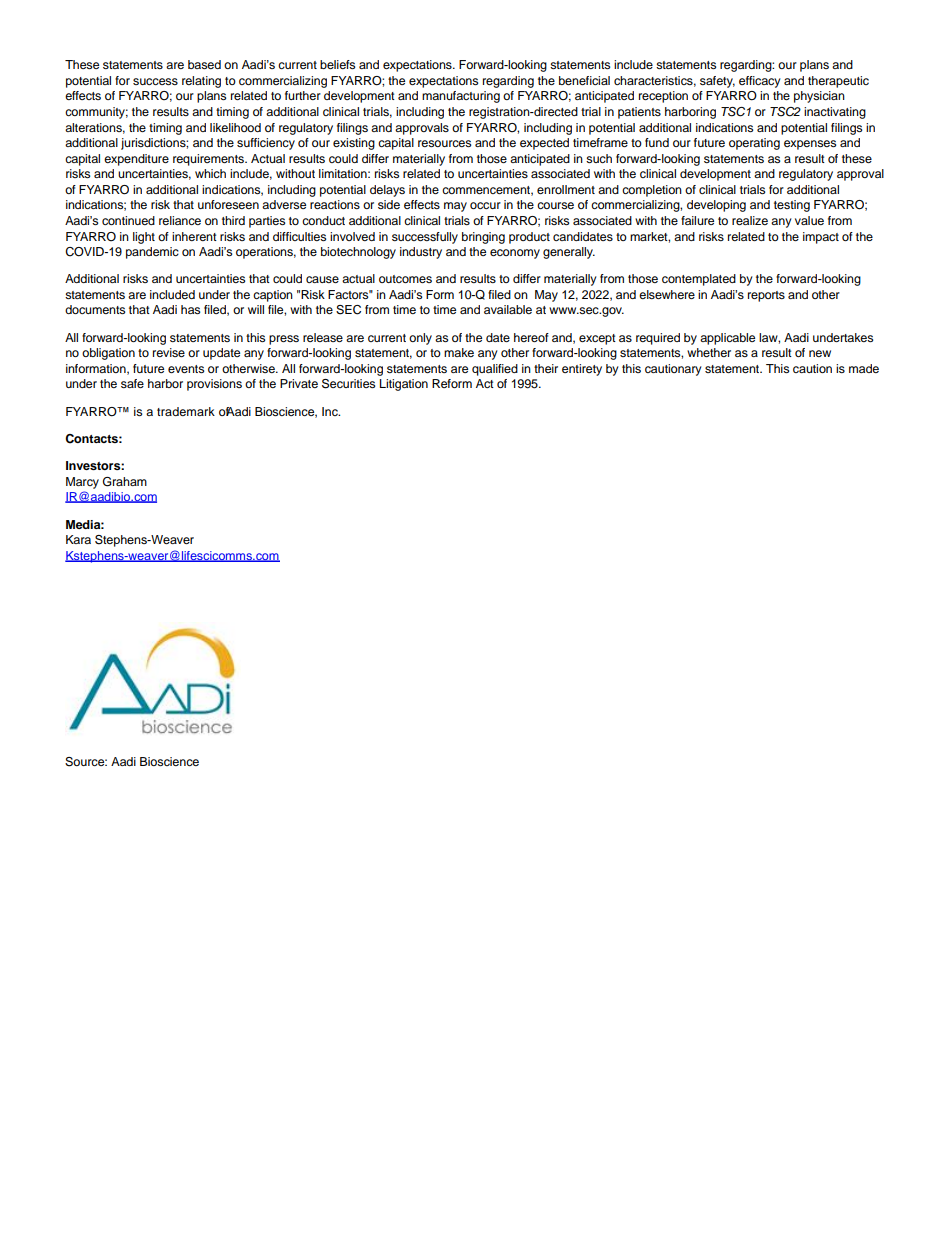  I want to click on Graham, so click(125, 482).
